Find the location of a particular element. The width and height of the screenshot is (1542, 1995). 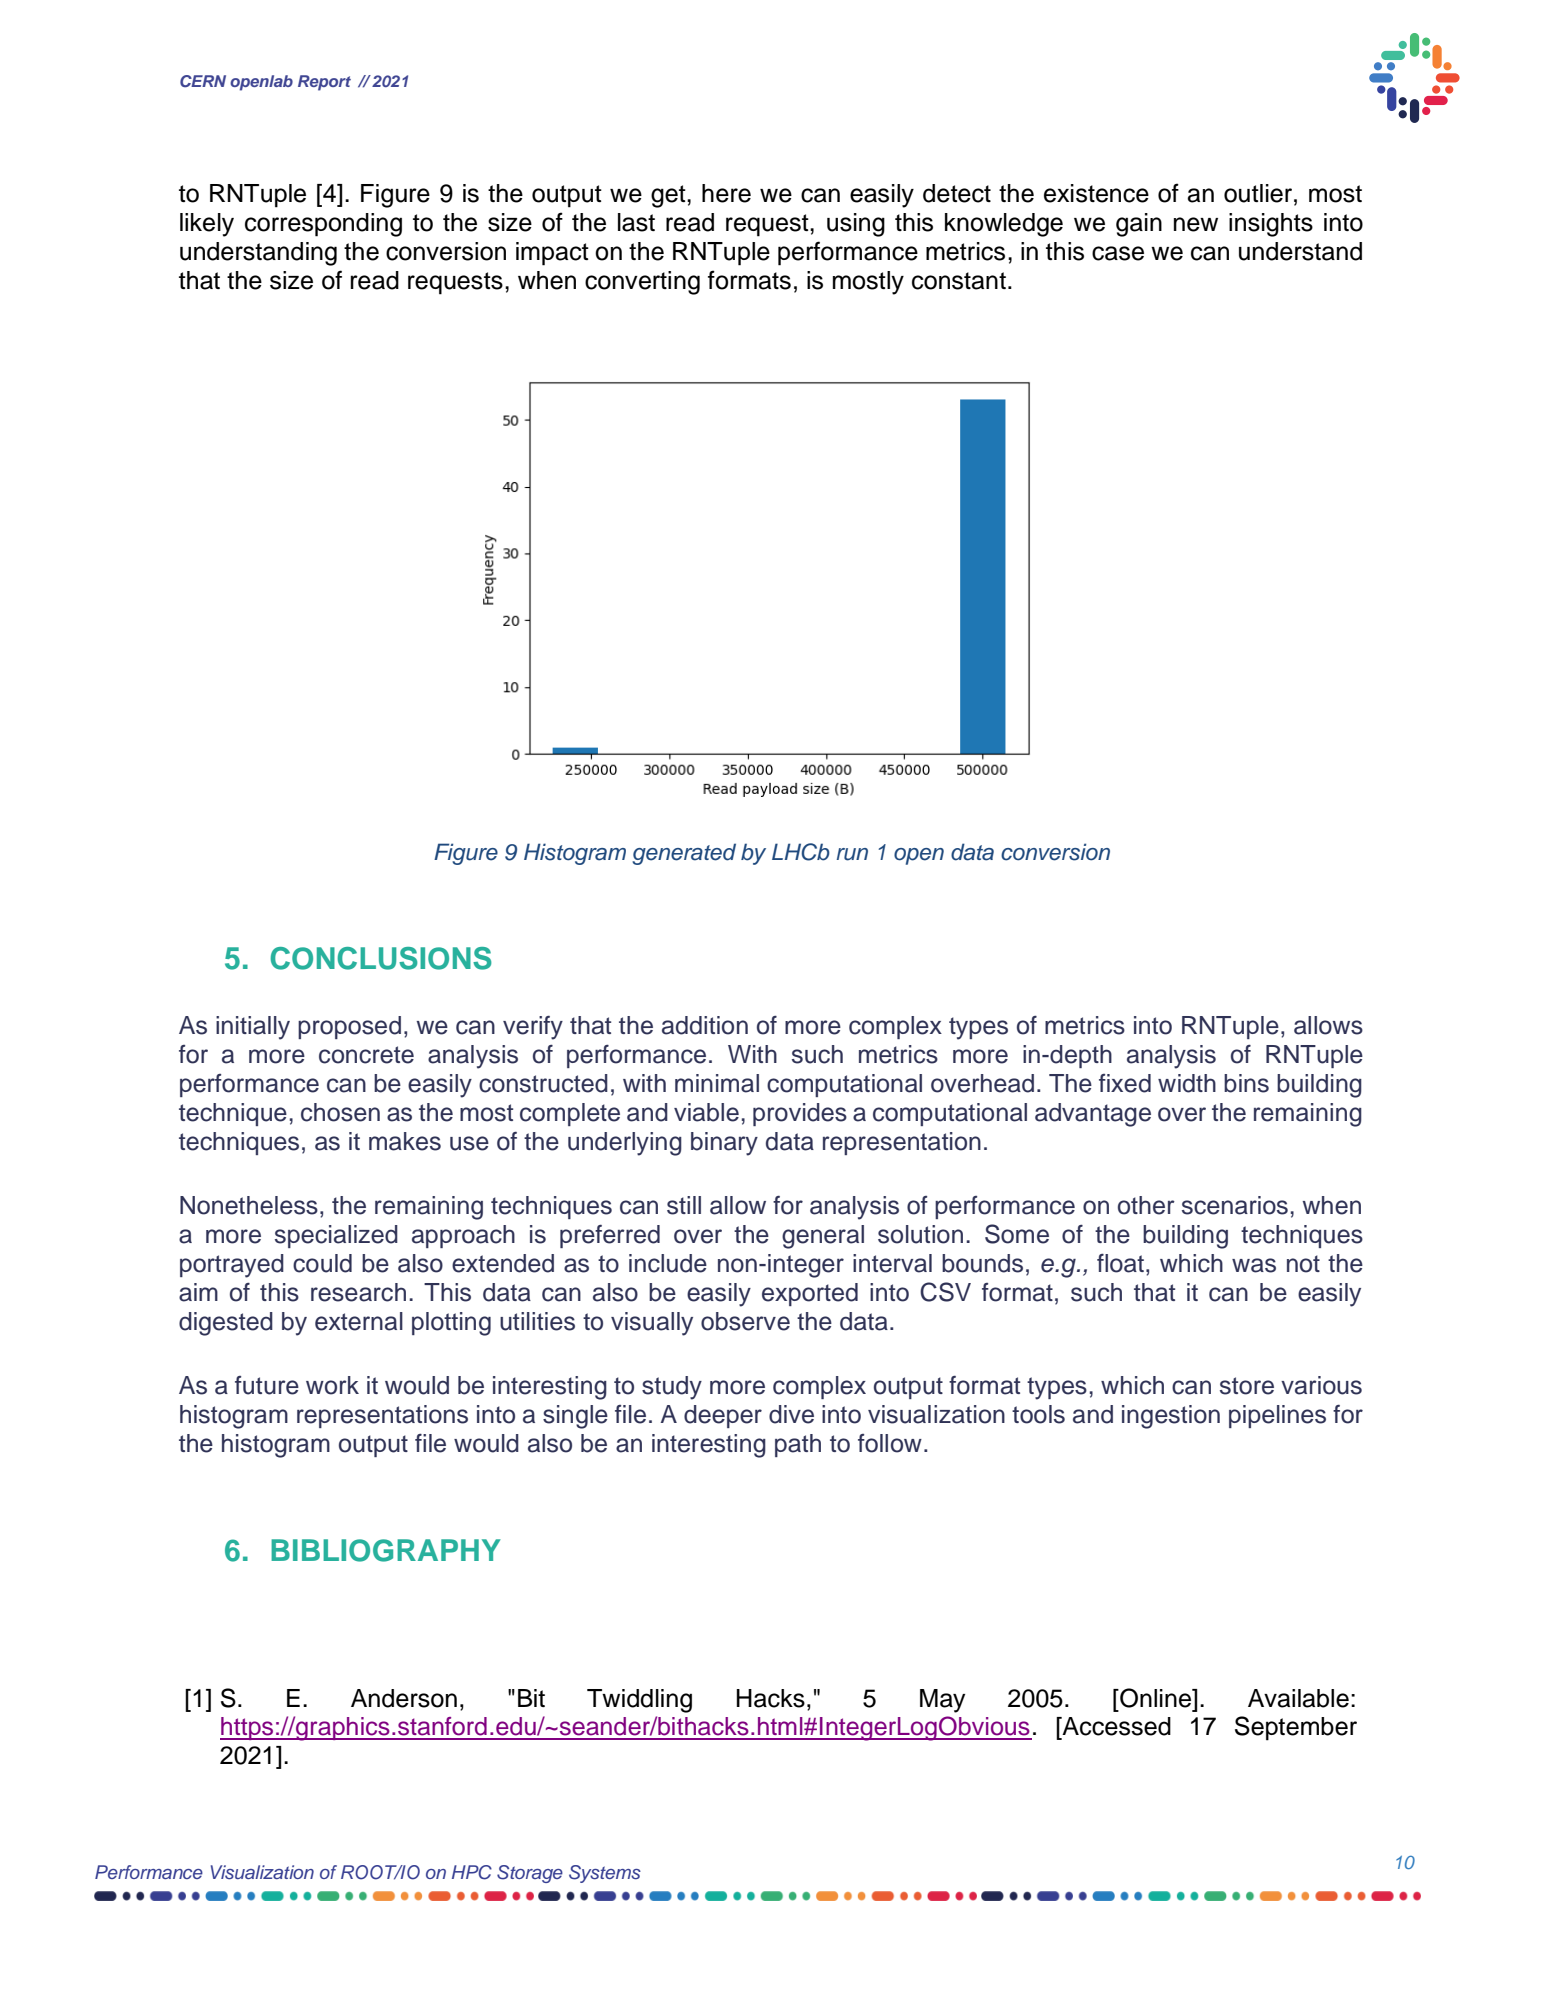

new is located at coordinates (1196, 224).
